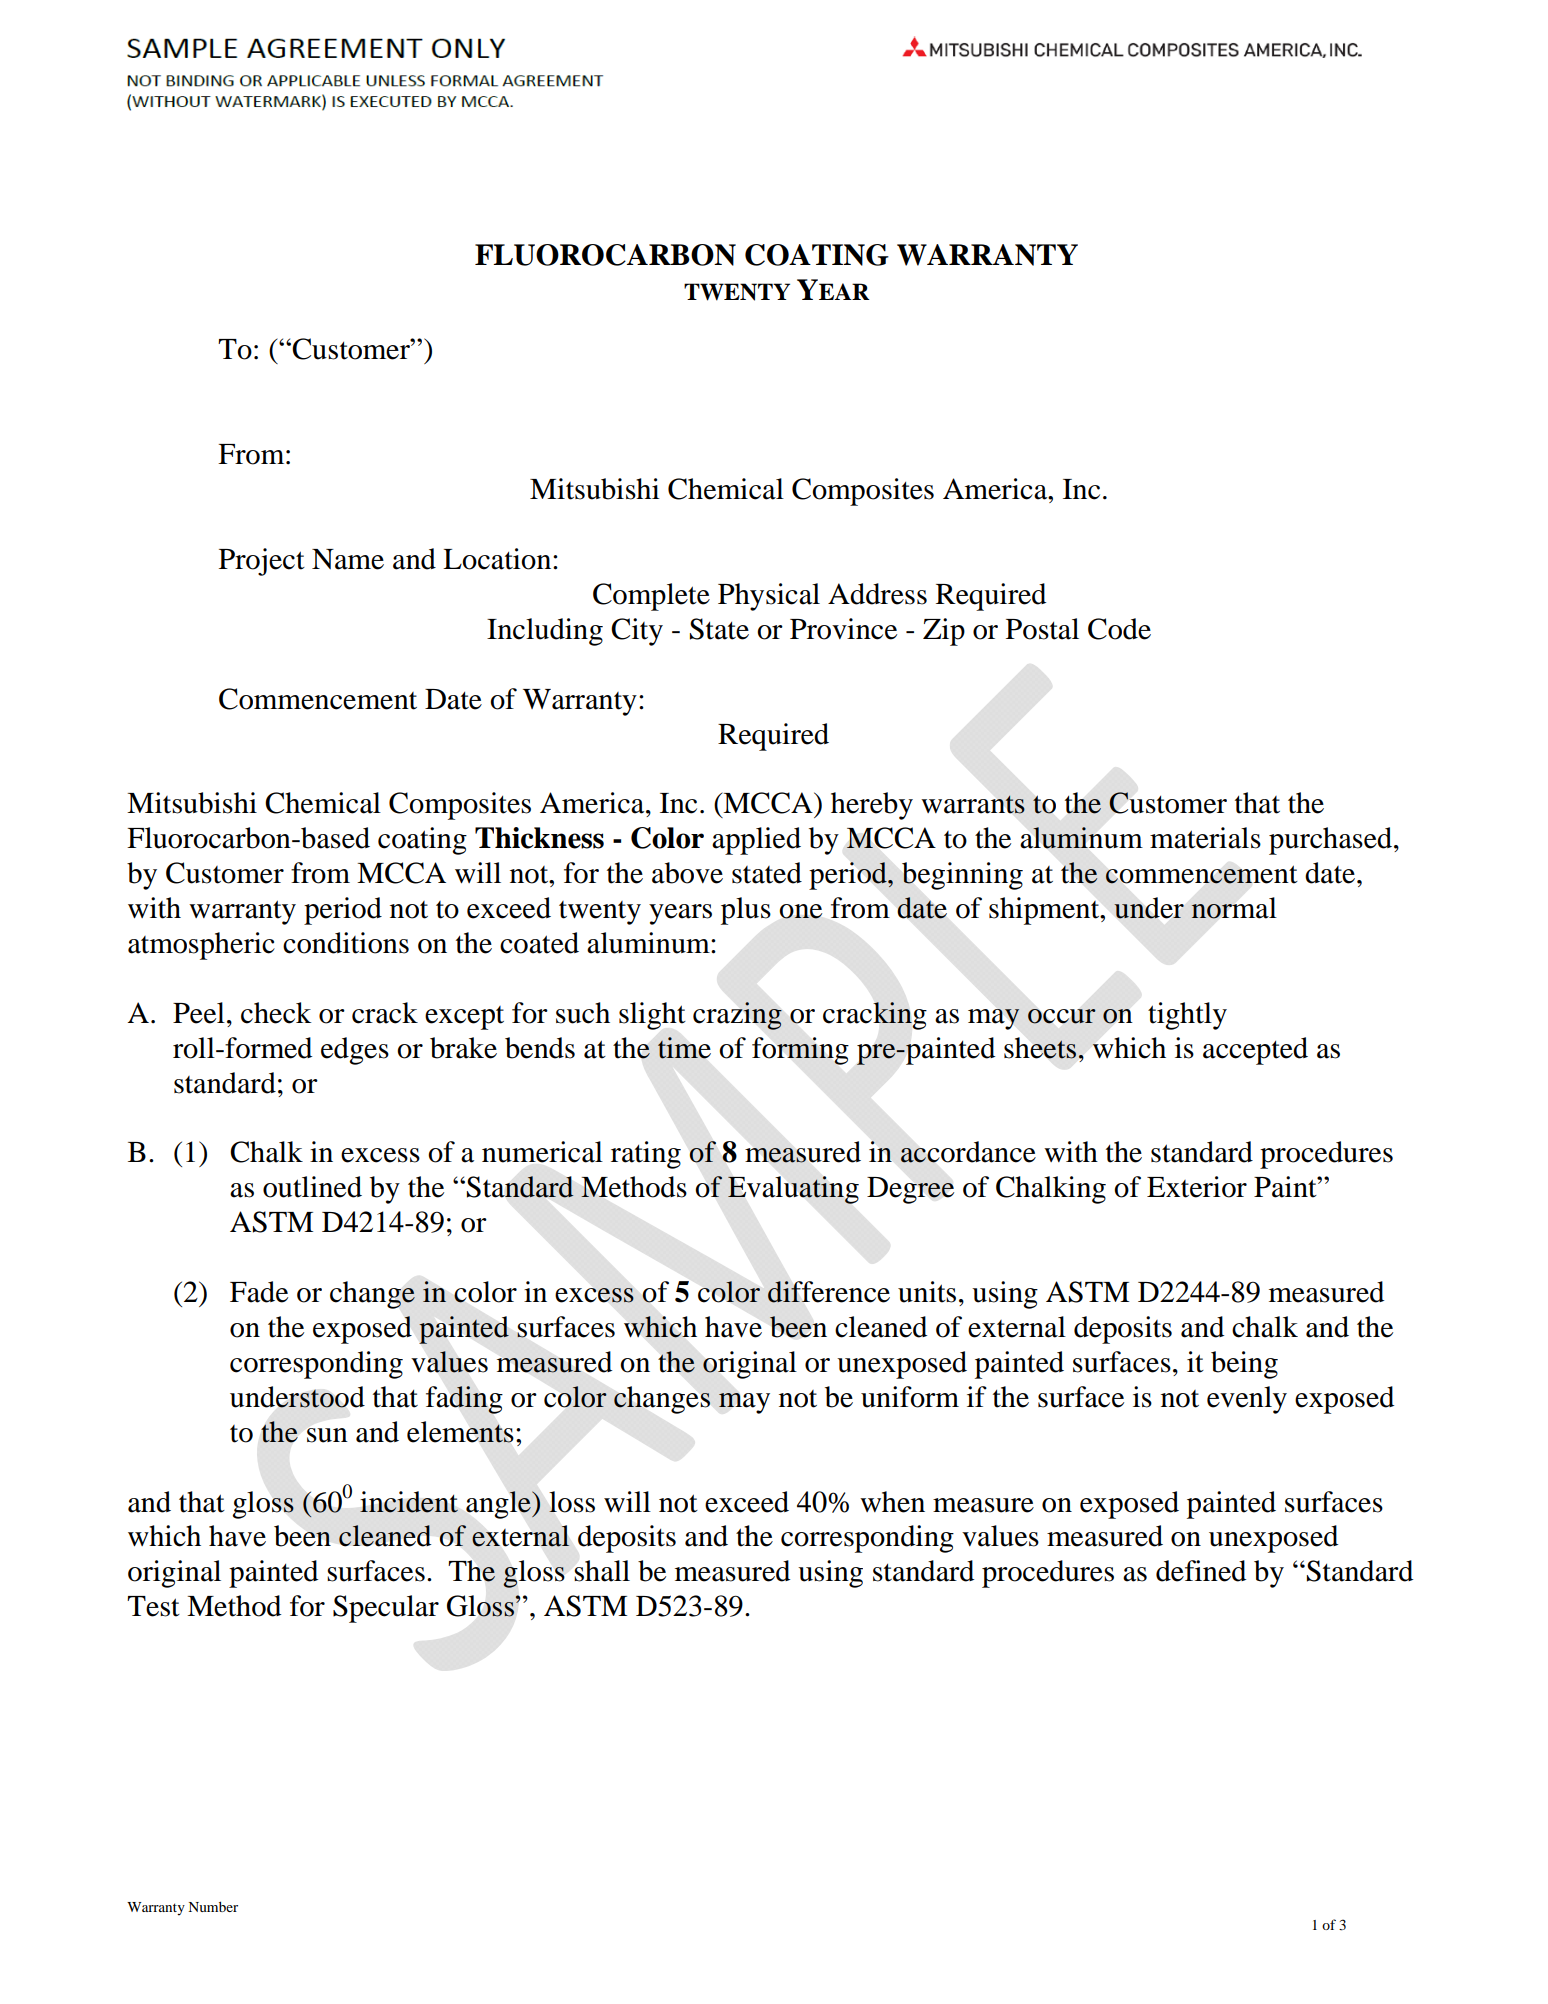 The image size is (1548, 2004). What do you see at coordinates (1119, 629) in the document?
I see `Code` at bounding box center [1119, 629].
